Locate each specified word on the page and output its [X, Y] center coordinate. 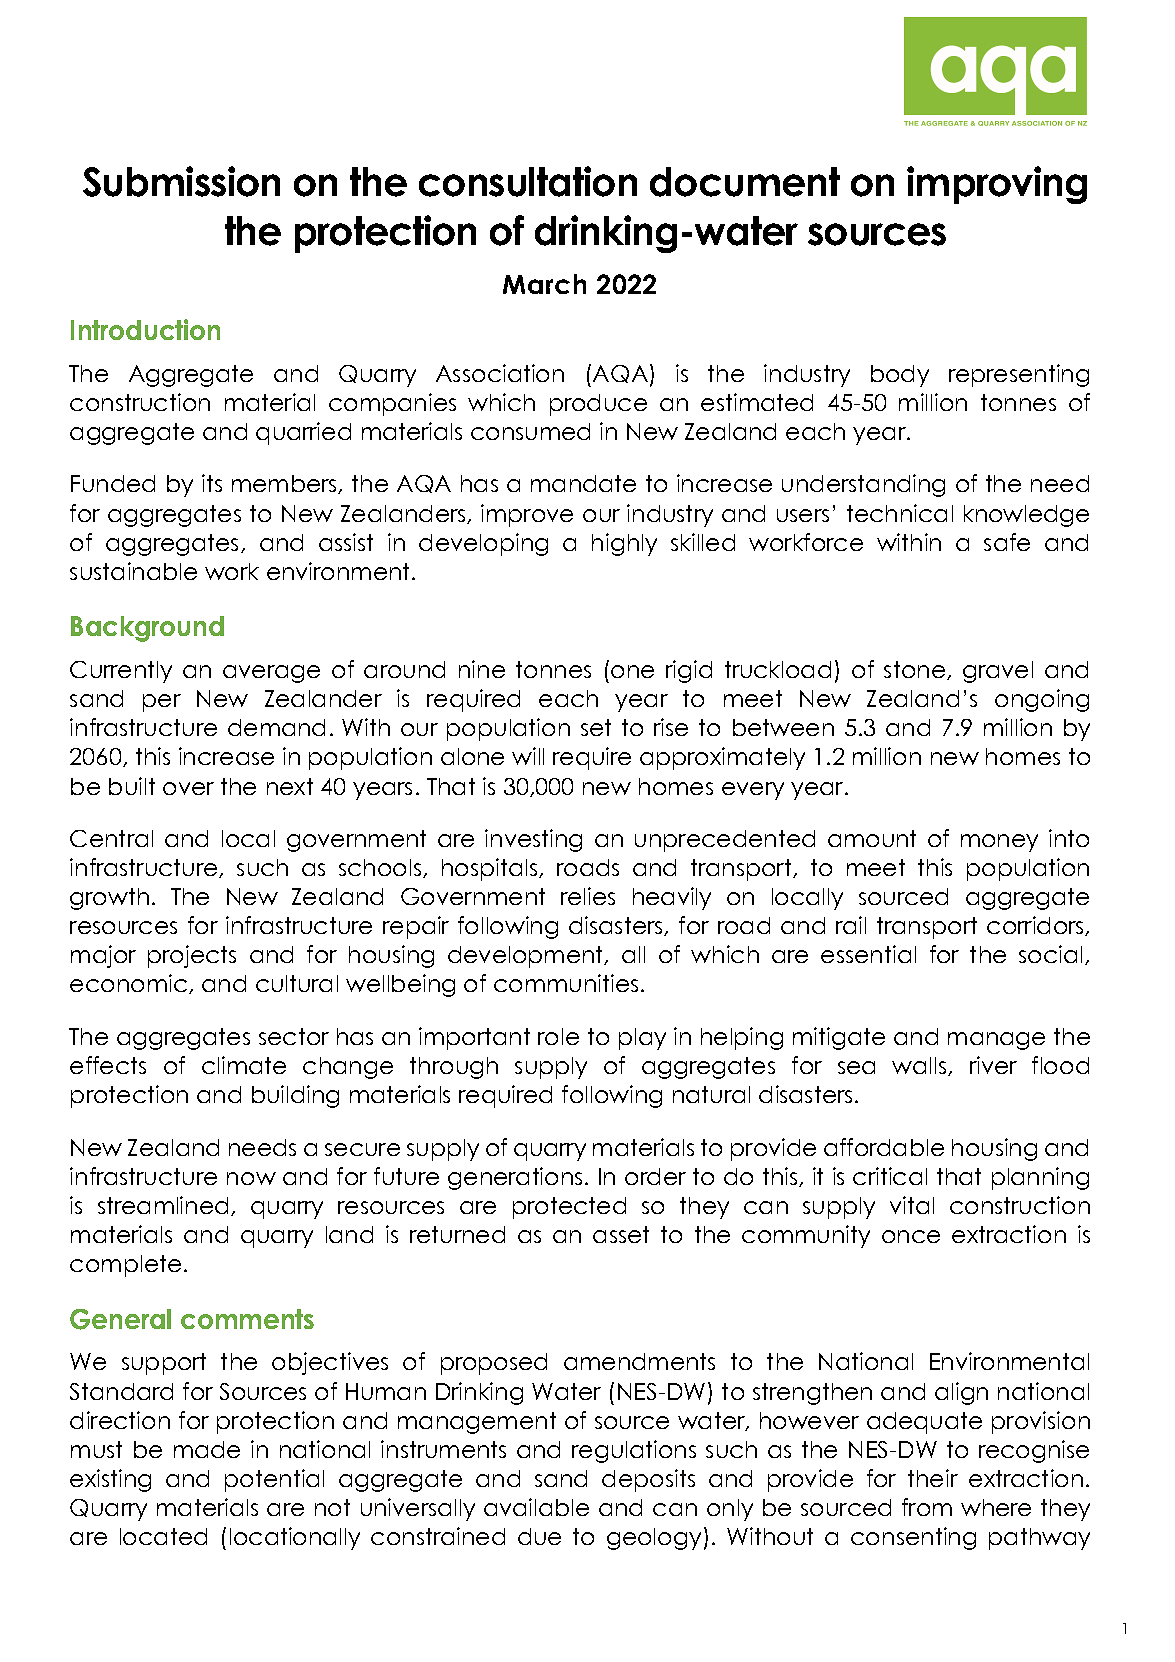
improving [997, 185]
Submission [181, 181]
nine [482, 669]
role [558, 1036]
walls [920, 1066]
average [271, 674]
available [536, 1507]
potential [274, 1480]
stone [916, 670]
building [295, 1096]
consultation [528, 181]
